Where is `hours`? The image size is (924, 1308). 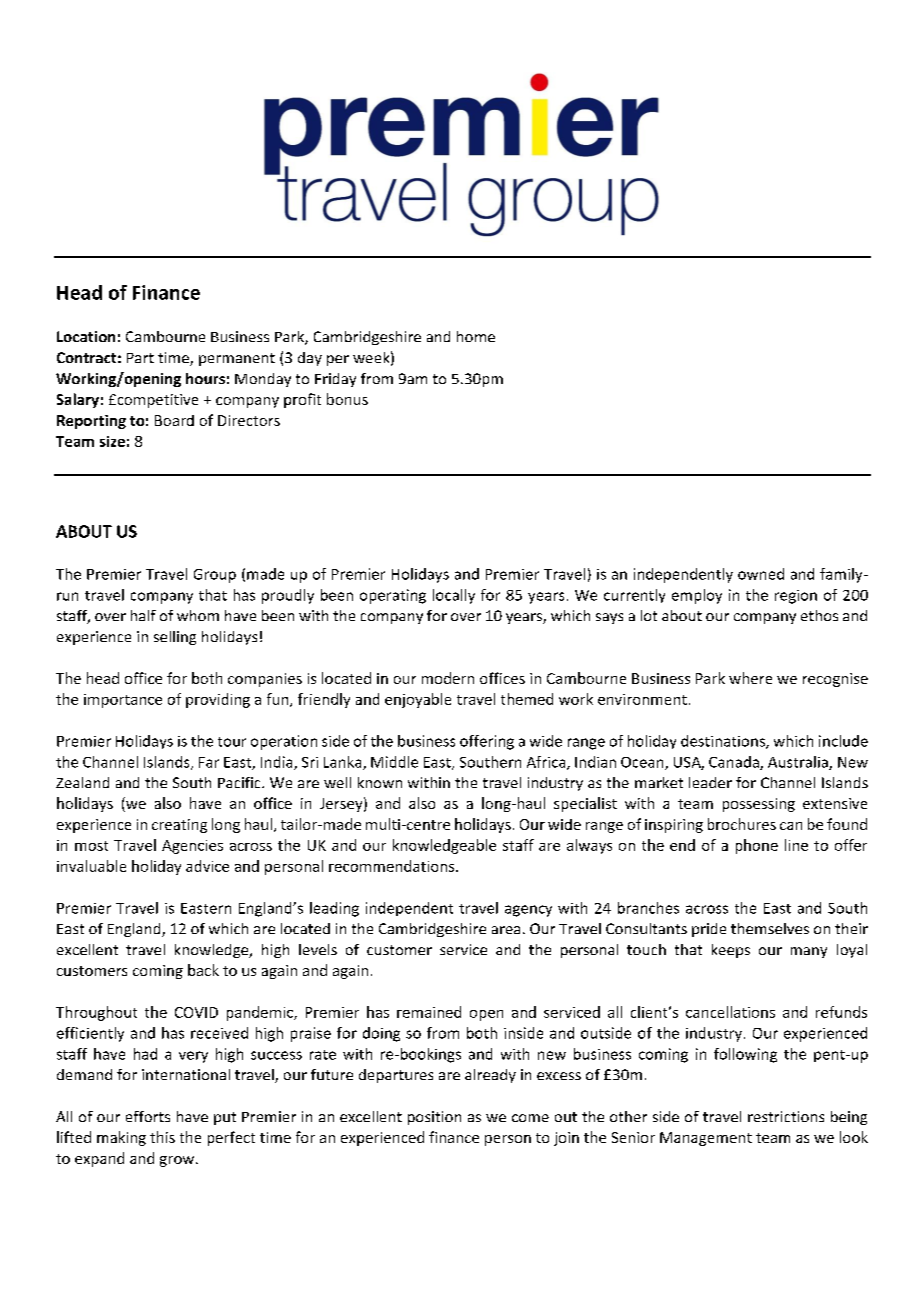 hours is located at coordinates (205, 378).
